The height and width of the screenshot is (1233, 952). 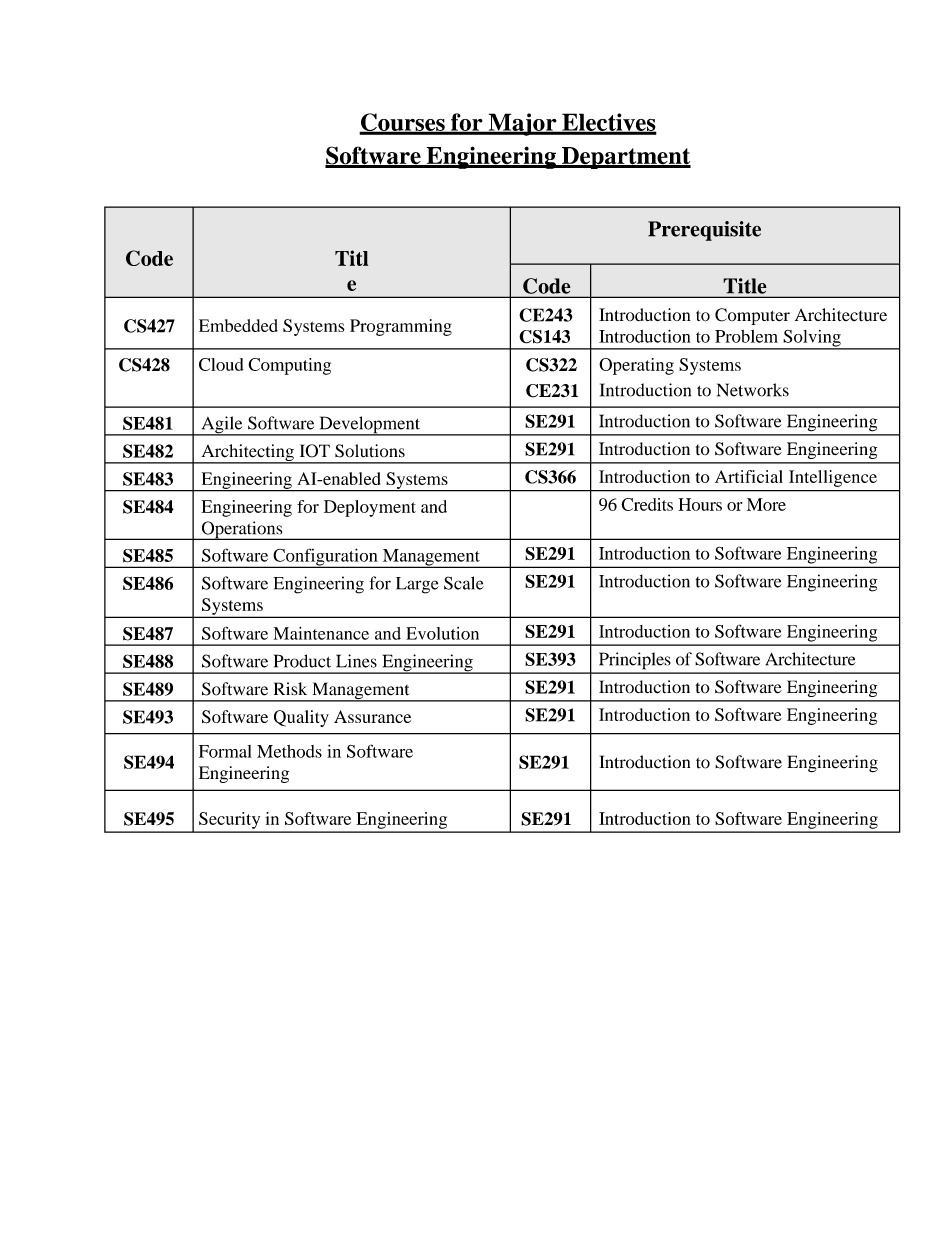 What do you see at coordinates (766, 504) in the screenshot?
I see `More` at bounding box center [766, 504].
